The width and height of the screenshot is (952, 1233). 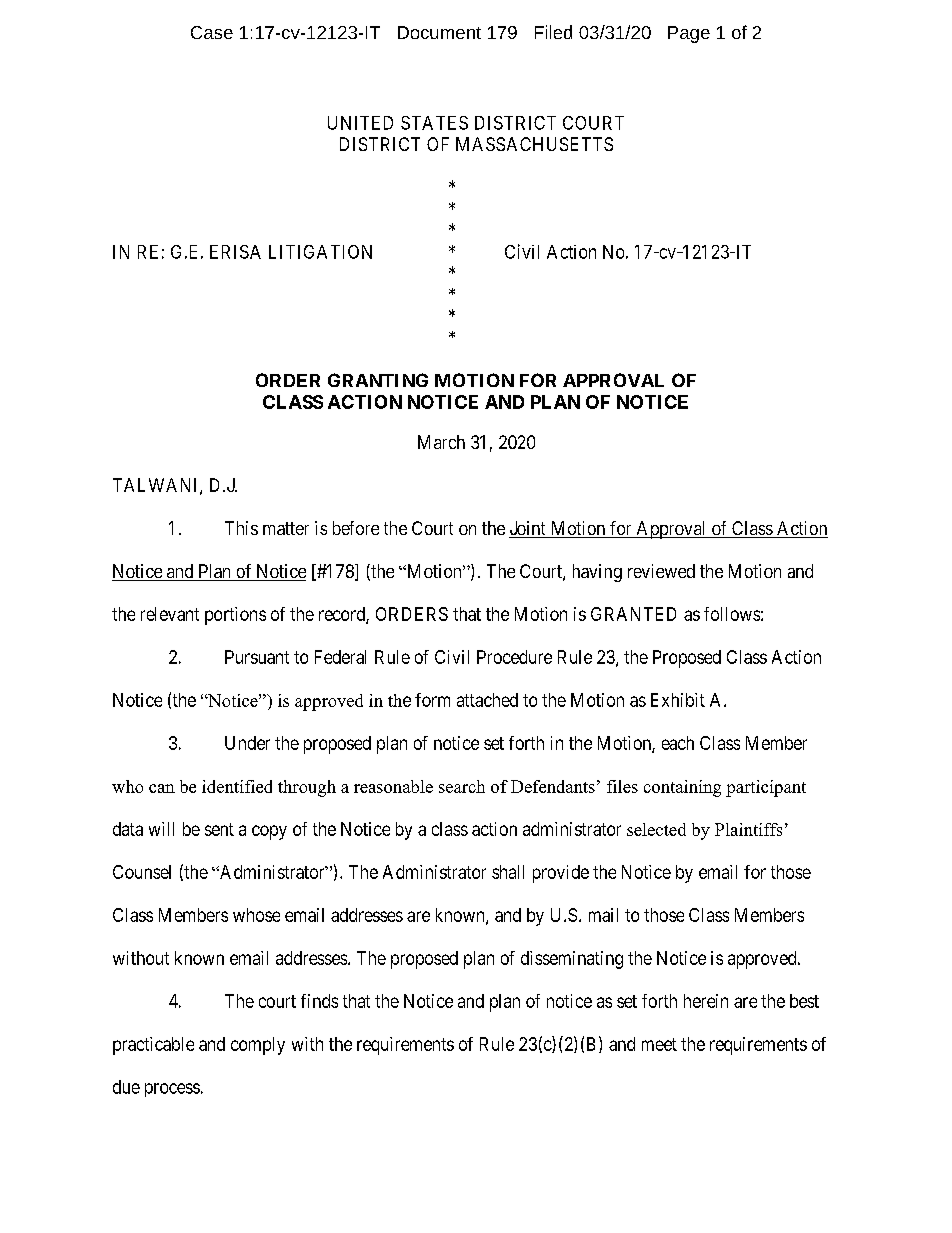 I want to click on Document, so click(x=439, y=32).
